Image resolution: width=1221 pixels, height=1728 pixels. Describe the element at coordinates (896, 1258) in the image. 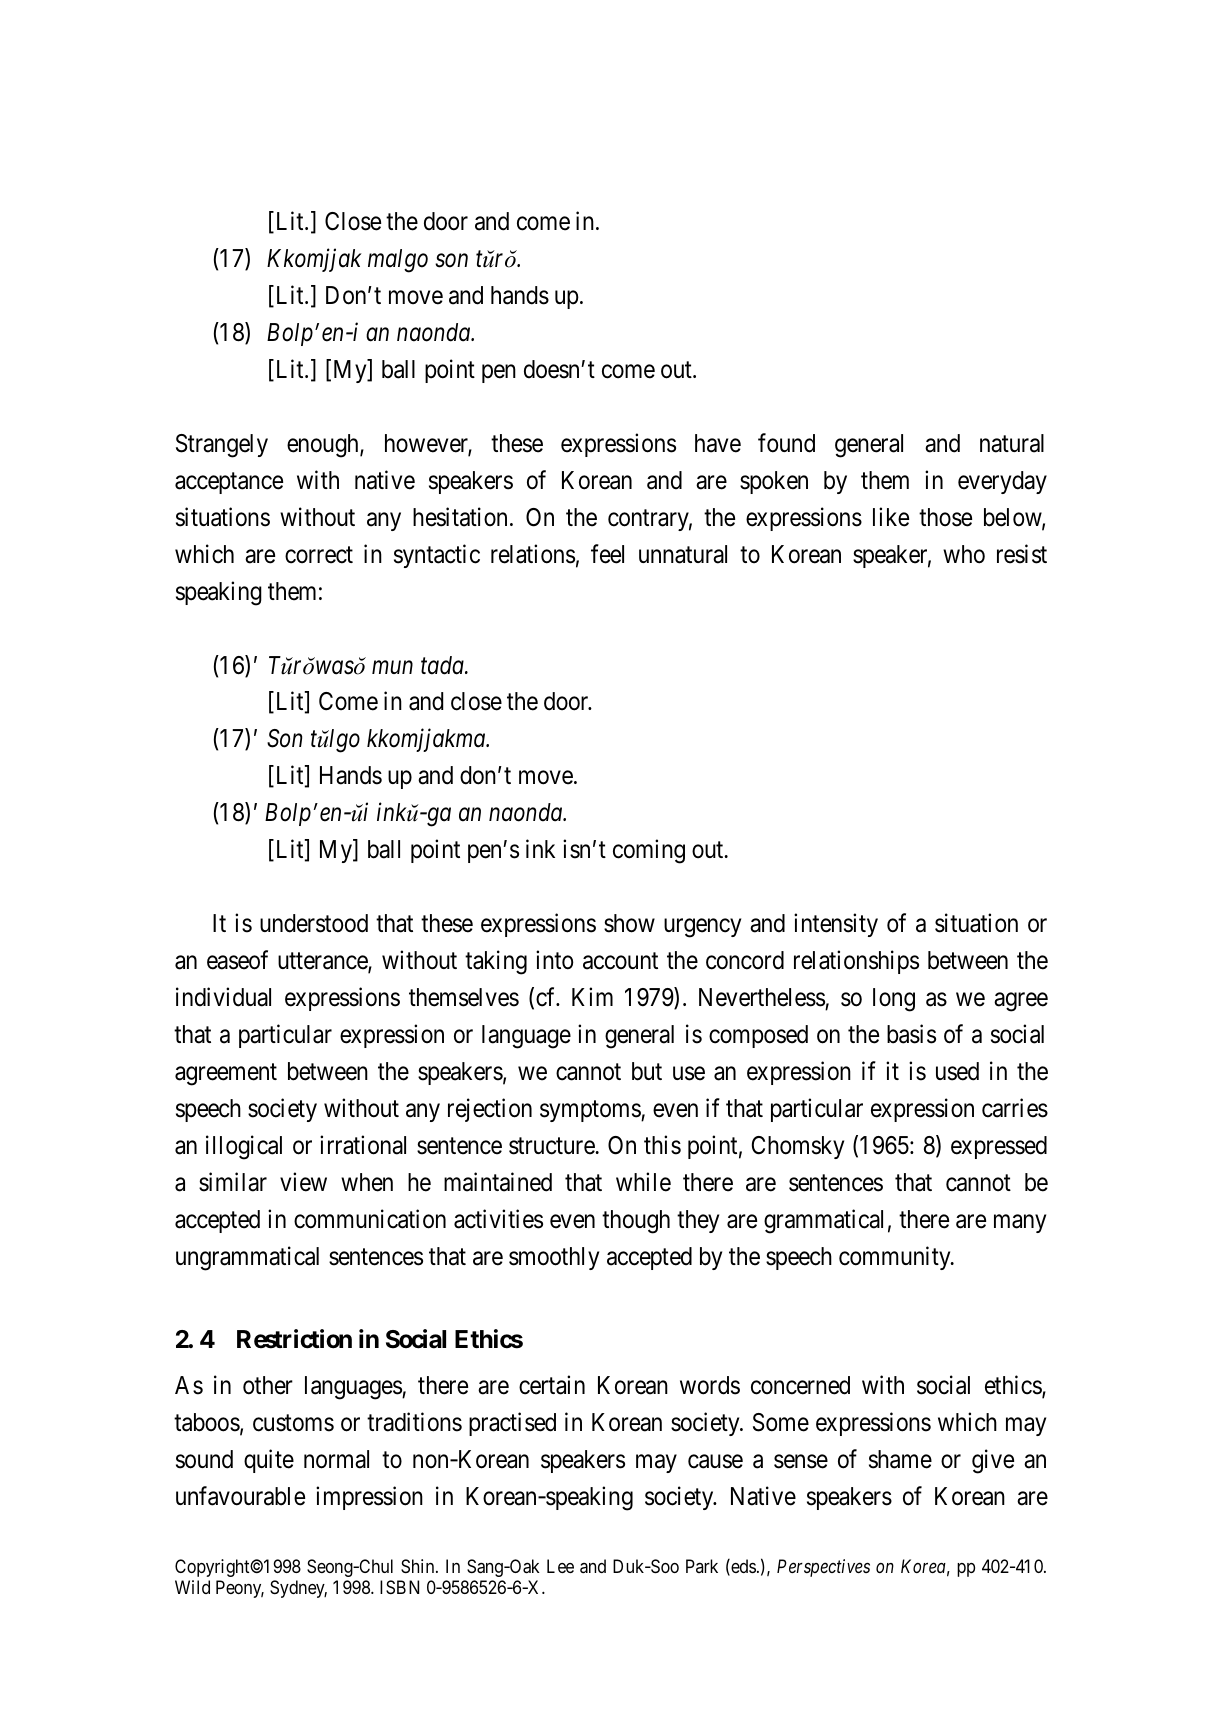

I see `community` at that location.
